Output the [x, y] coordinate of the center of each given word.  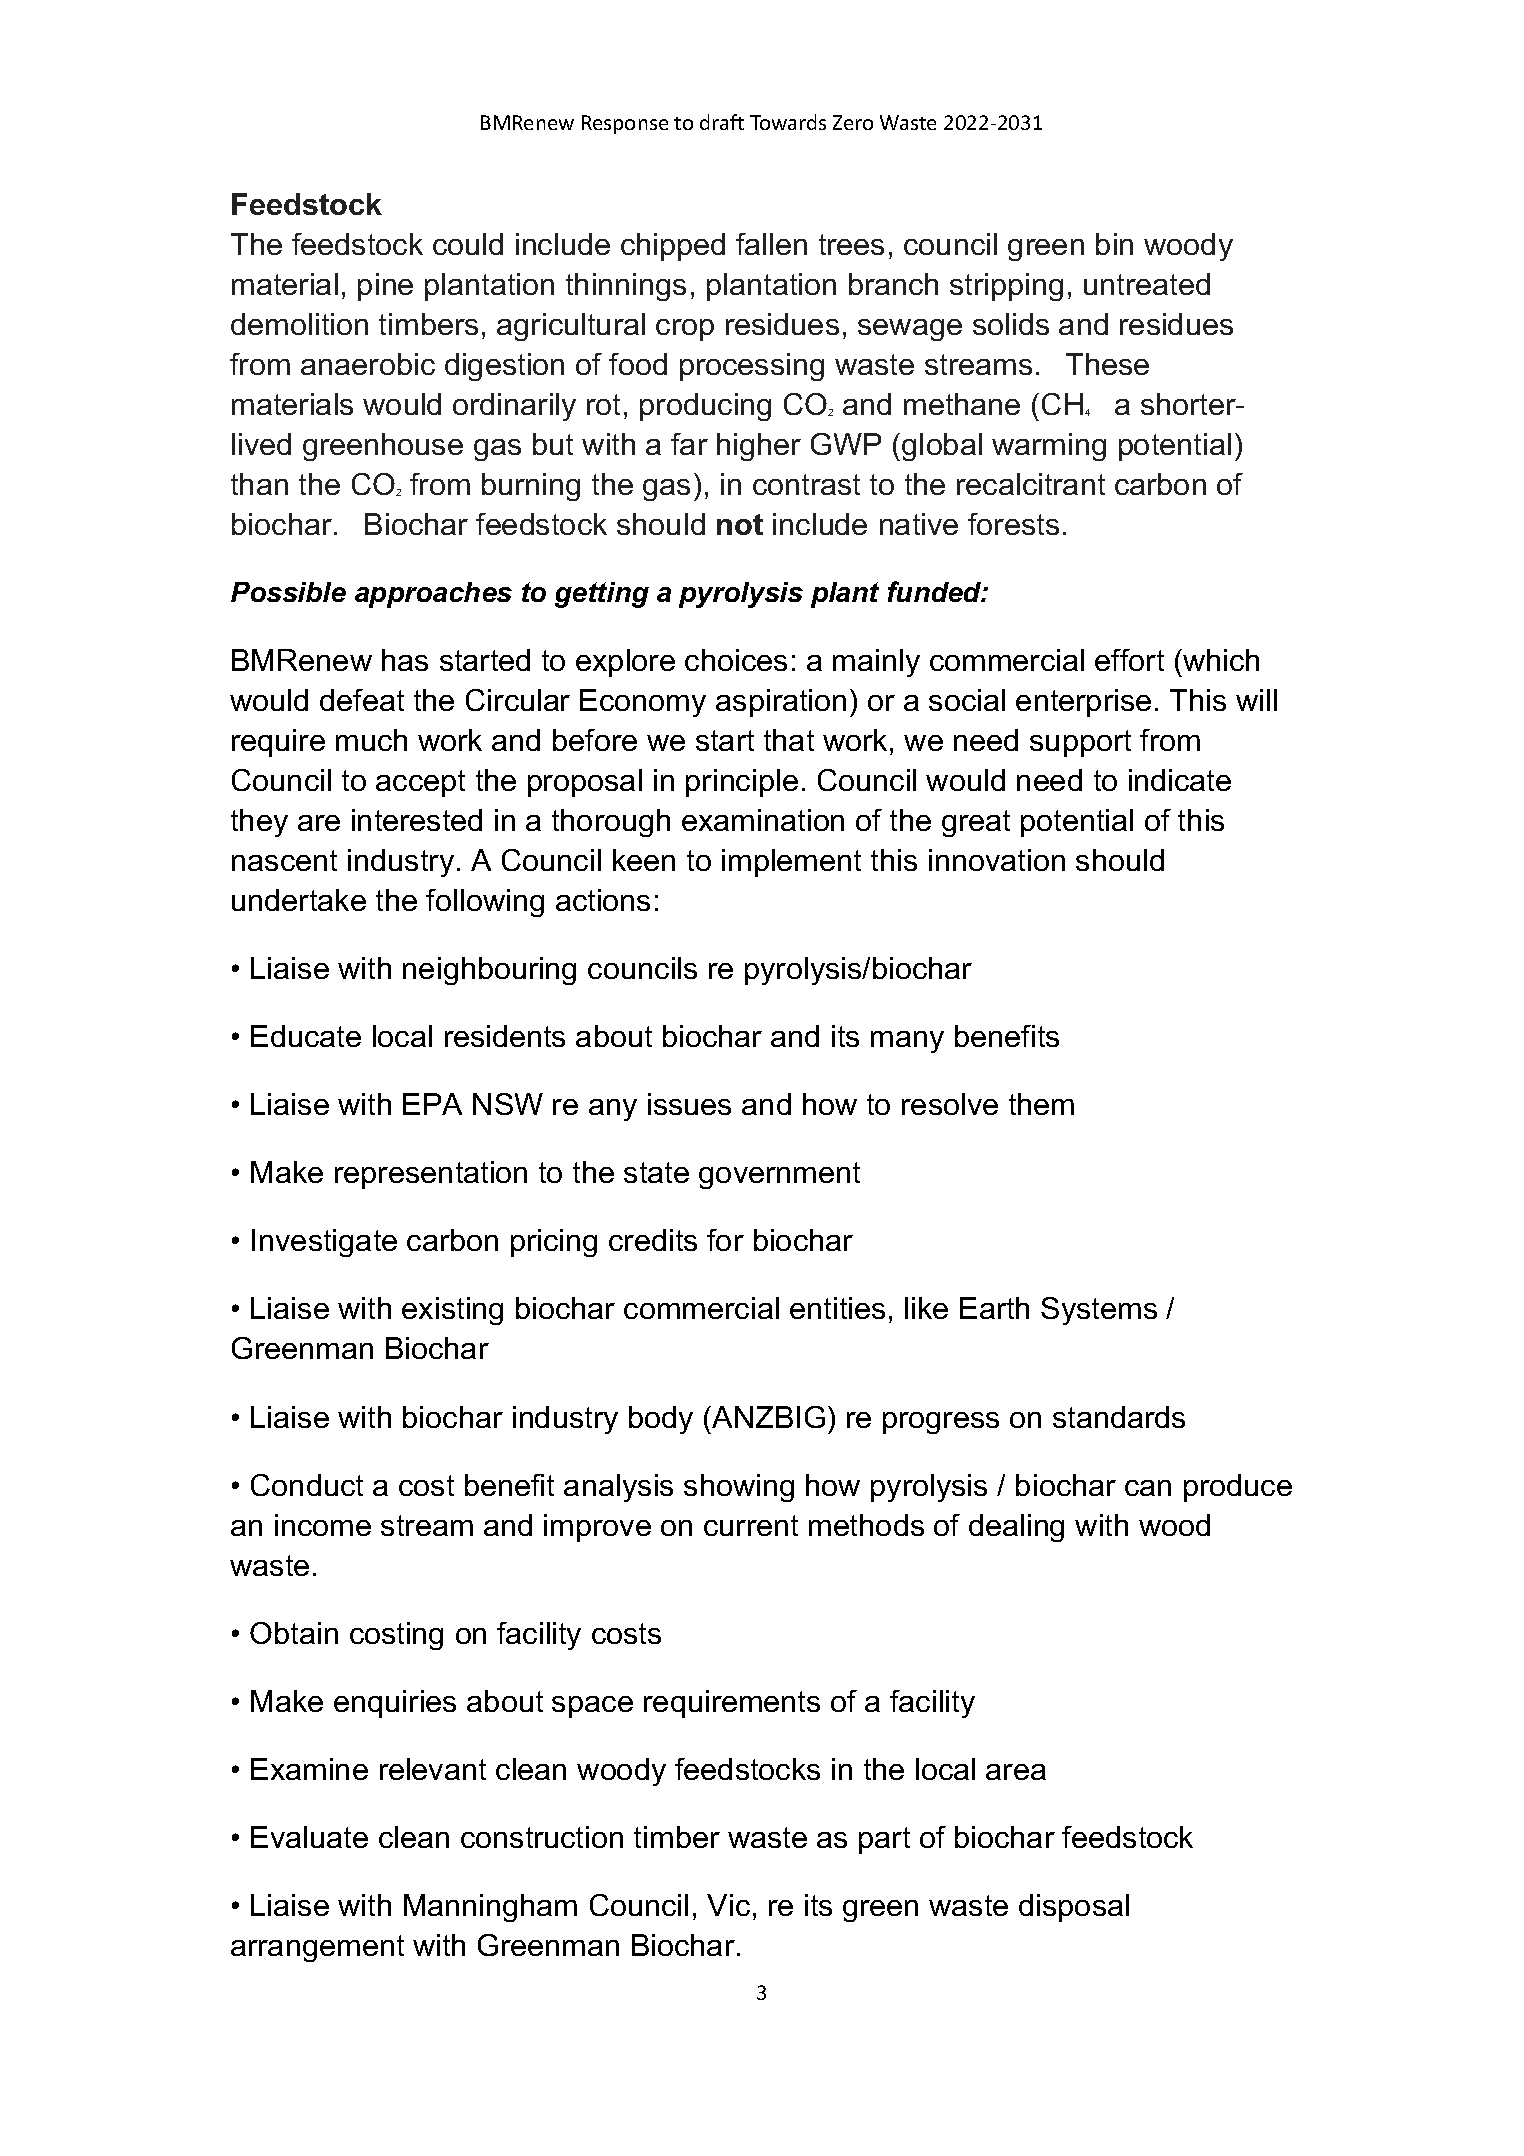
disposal [1074, 1908]
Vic [728, 1905]
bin [1114, 244]
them [1041, 1104]
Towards [788, 122]
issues [689, 1104]
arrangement [317, 1948]
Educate [306, 1036]
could [468, 244]
